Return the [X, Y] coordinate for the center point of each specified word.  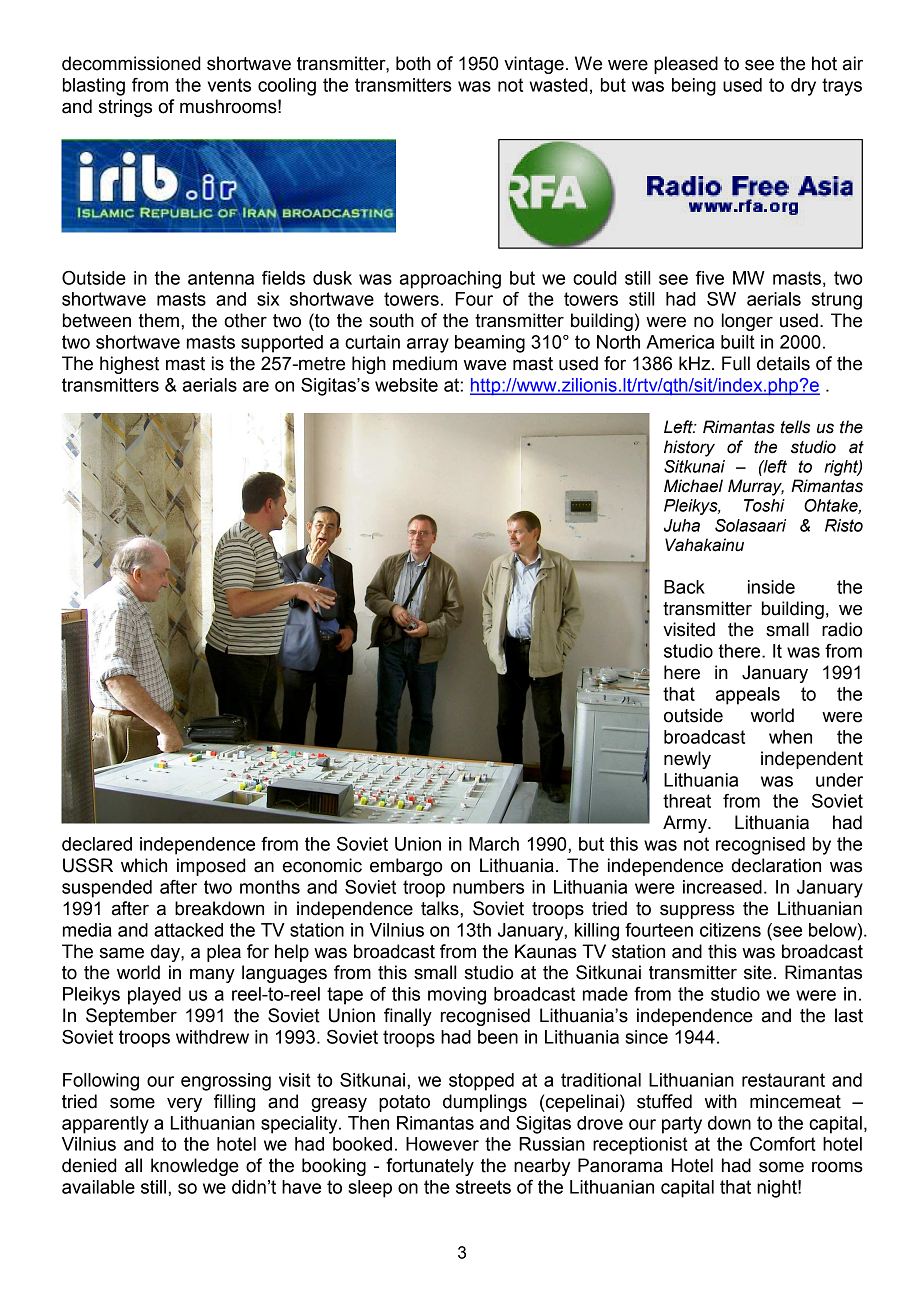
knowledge [195, 1167]
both [413, 63]
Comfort [783, 1144]
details [783, 363]
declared [97, 844]
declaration [776, 865]
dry [803, 87]
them [159, 320]
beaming [490, 344]
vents [229, 85]
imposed [211, 867]
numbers [488, 887]
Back [684, 587]
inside [771, 587]
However [442, 1144]
